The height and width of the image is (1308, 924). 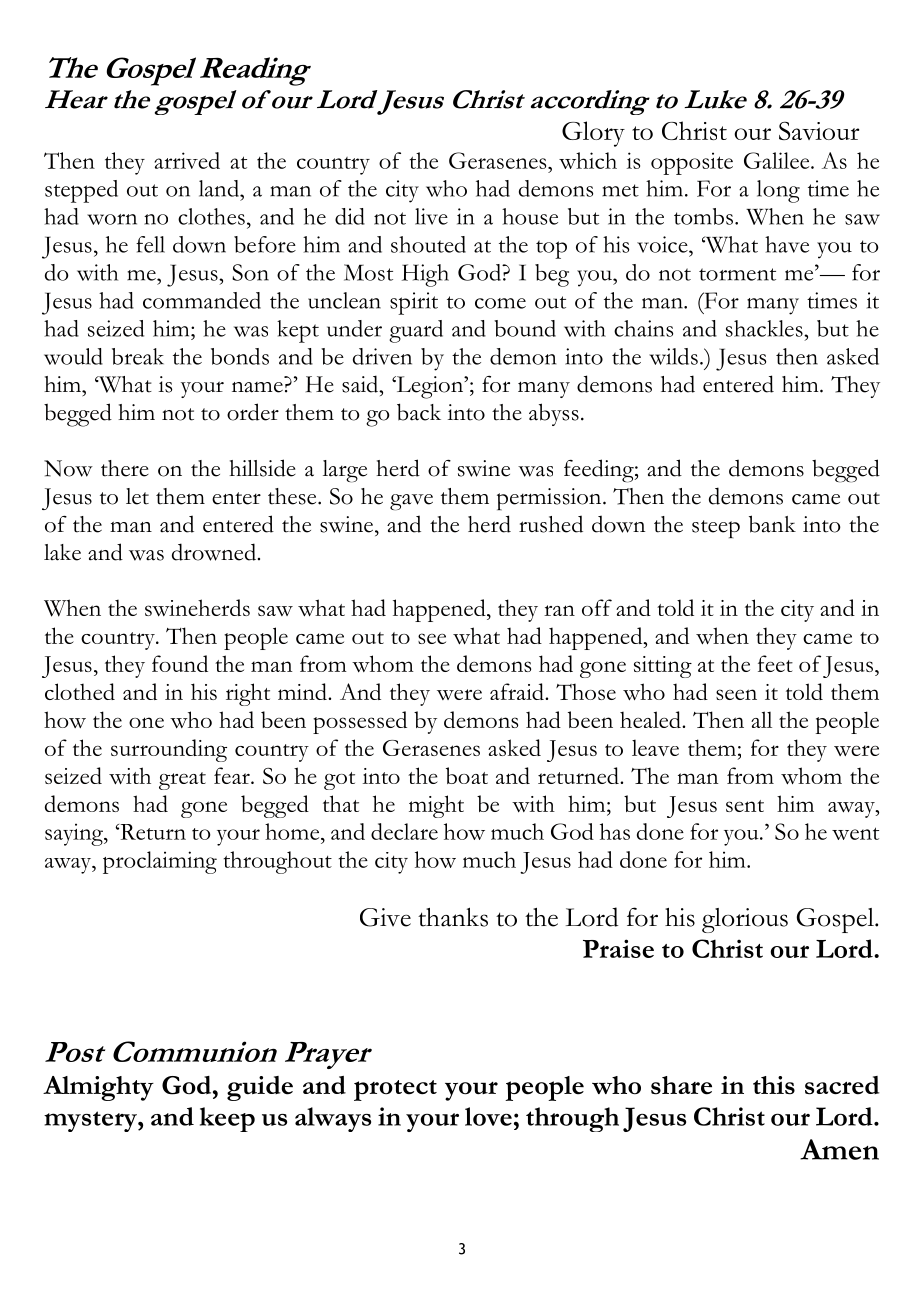 What do you see at coordinates (411, 502) in the image?
I see `gave` at bounding box center [411, 502].
